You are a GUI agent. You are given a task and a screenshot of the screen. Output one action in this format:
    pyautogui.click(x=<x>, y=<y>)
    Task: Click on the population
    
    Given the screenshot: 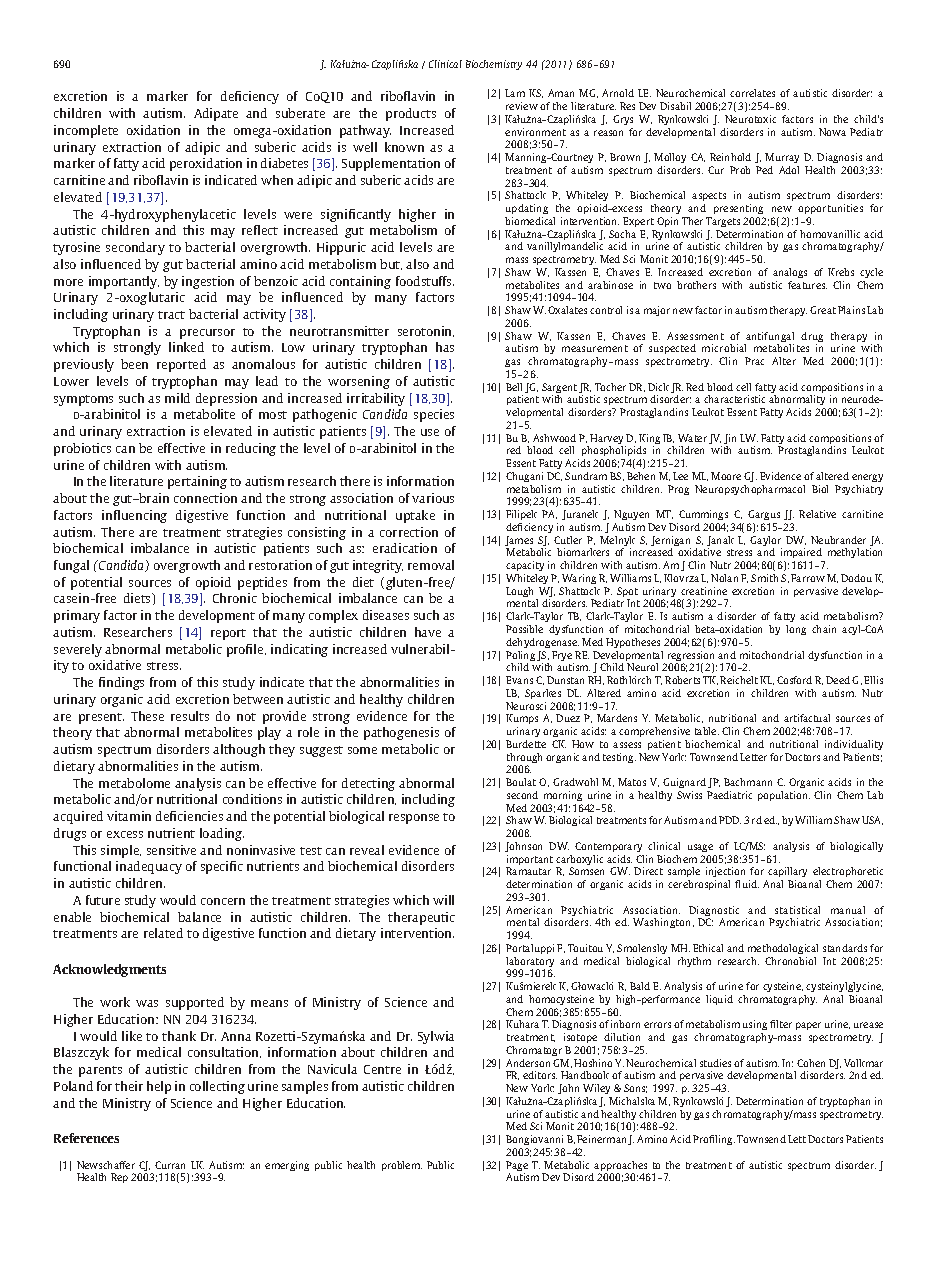 What is the action you would take?
    pyautogui.click(x=784, y=796)
